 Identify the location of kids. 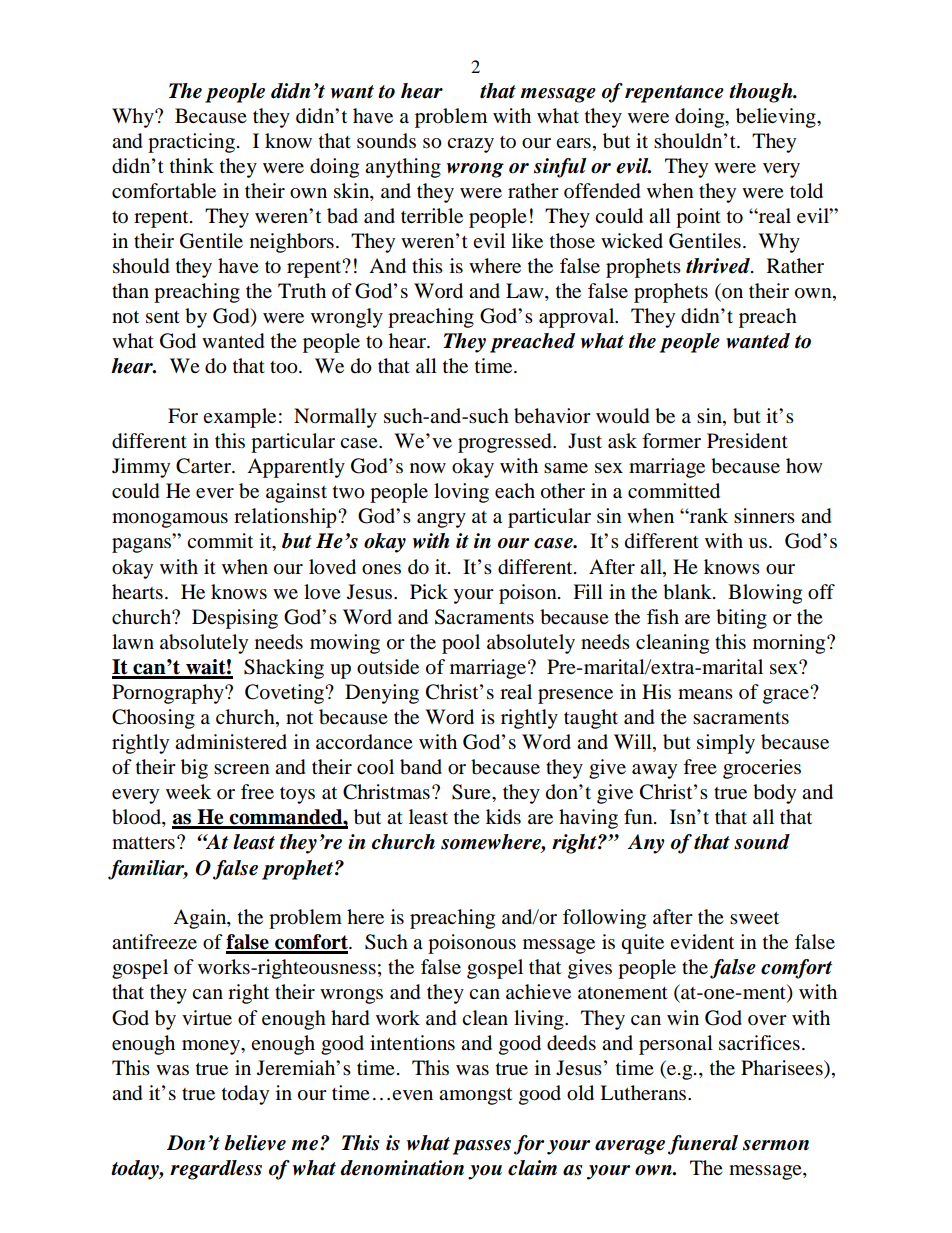
(503, 817).
